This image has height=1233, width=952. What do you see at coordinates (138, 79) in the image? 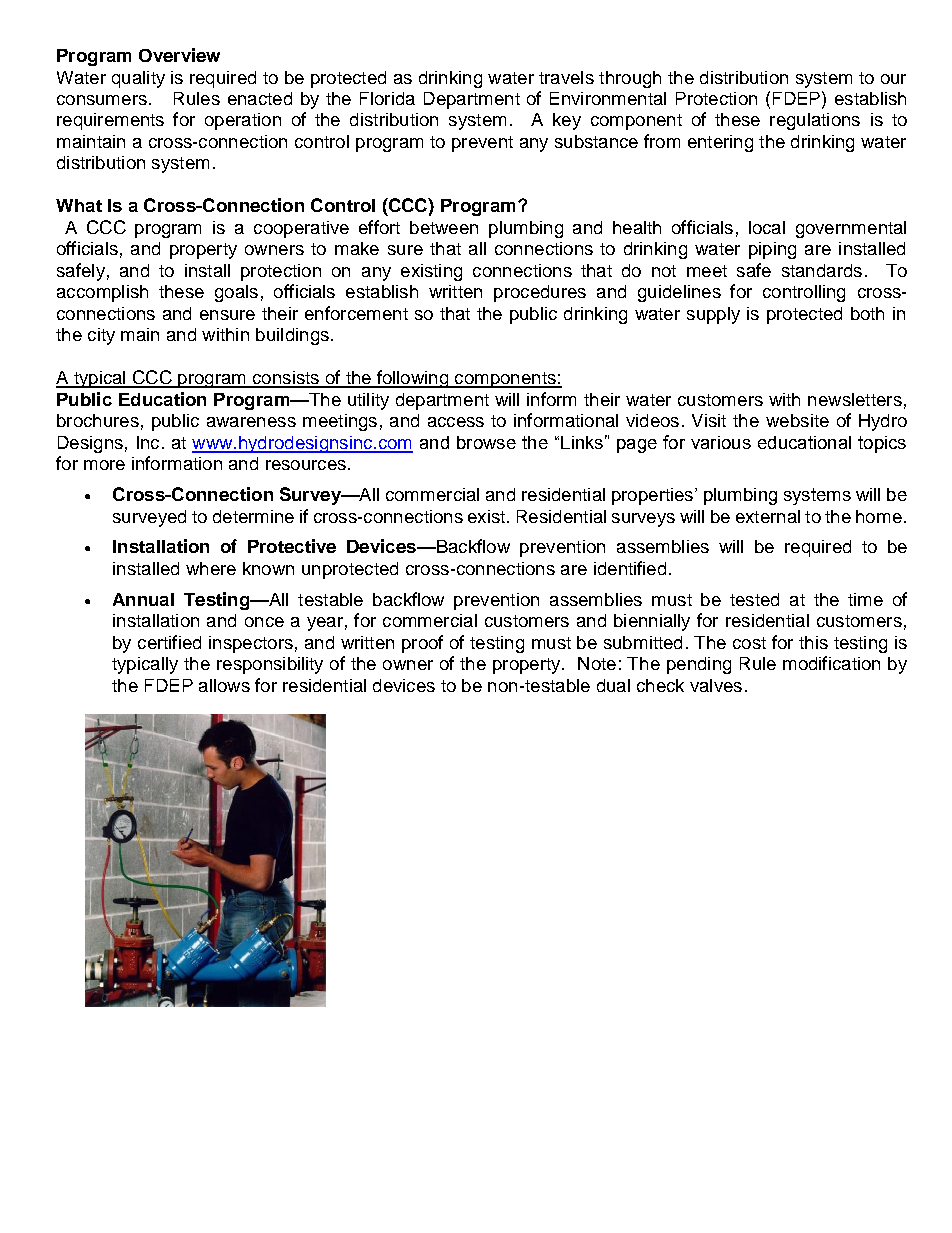
I see `quality` at bounding box center [138, 79].
